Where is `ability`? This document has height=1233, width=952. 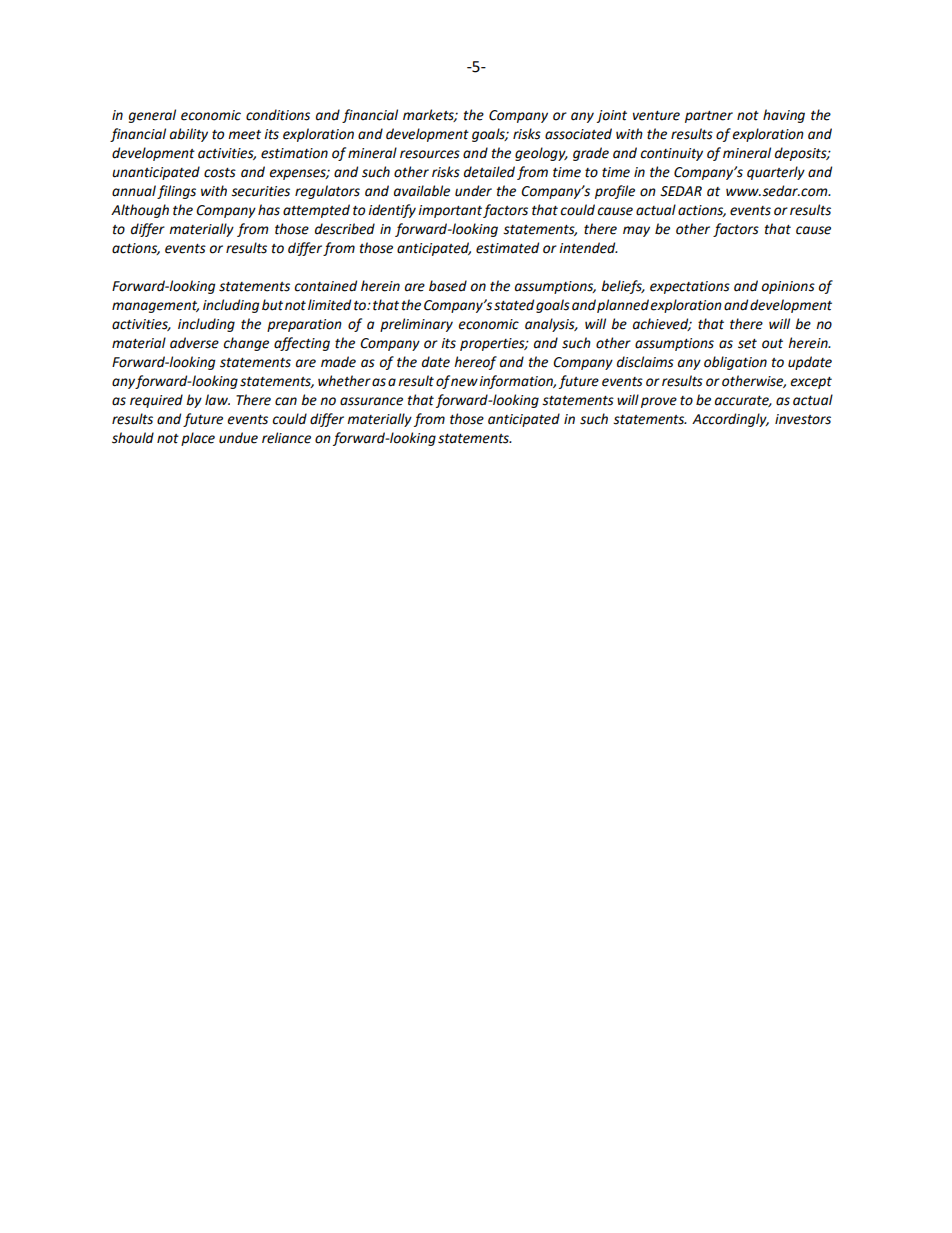
ability is located at coordinates (189, 135).
